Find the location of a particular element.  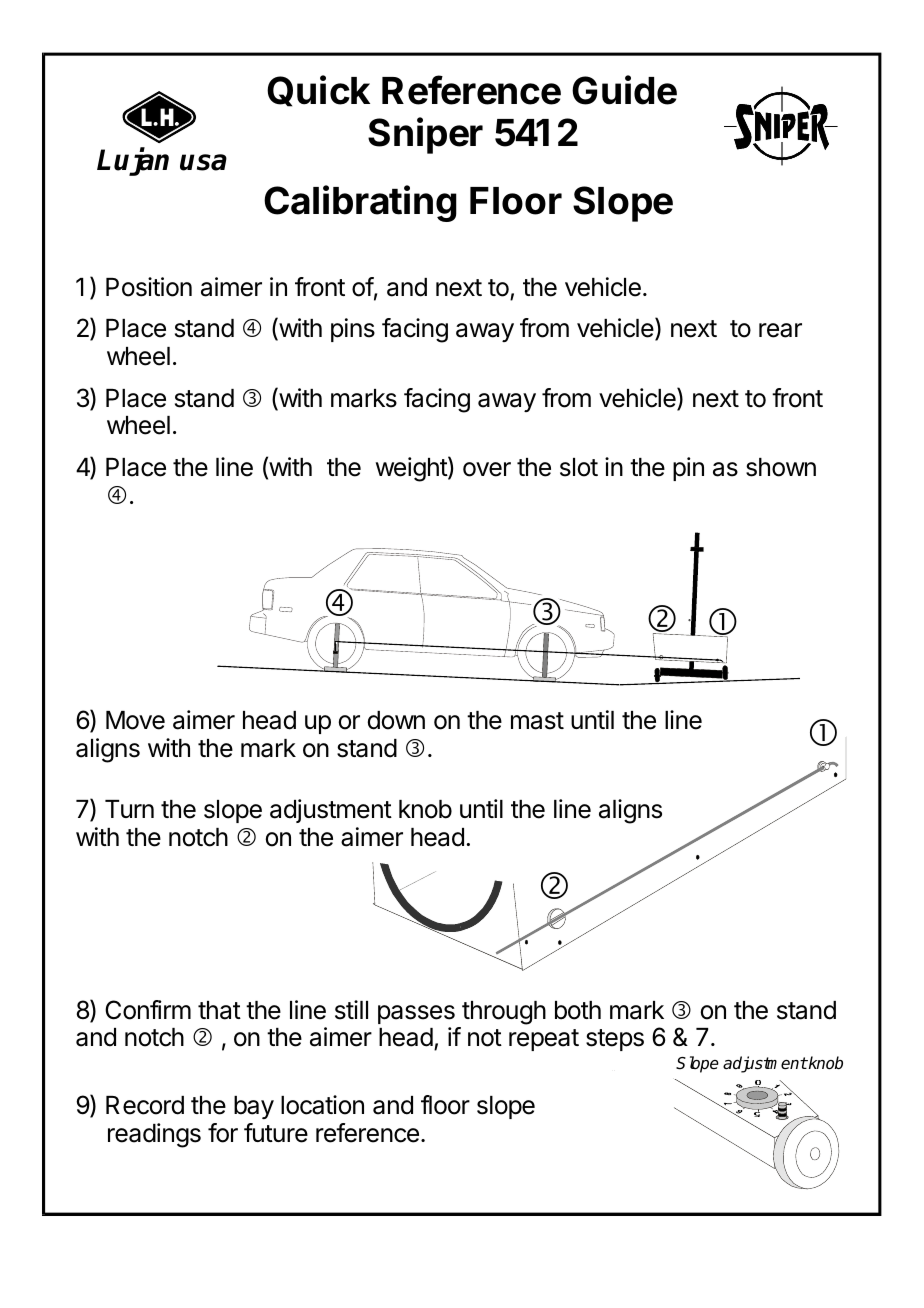

mast is located at coordinates (537, 721).
